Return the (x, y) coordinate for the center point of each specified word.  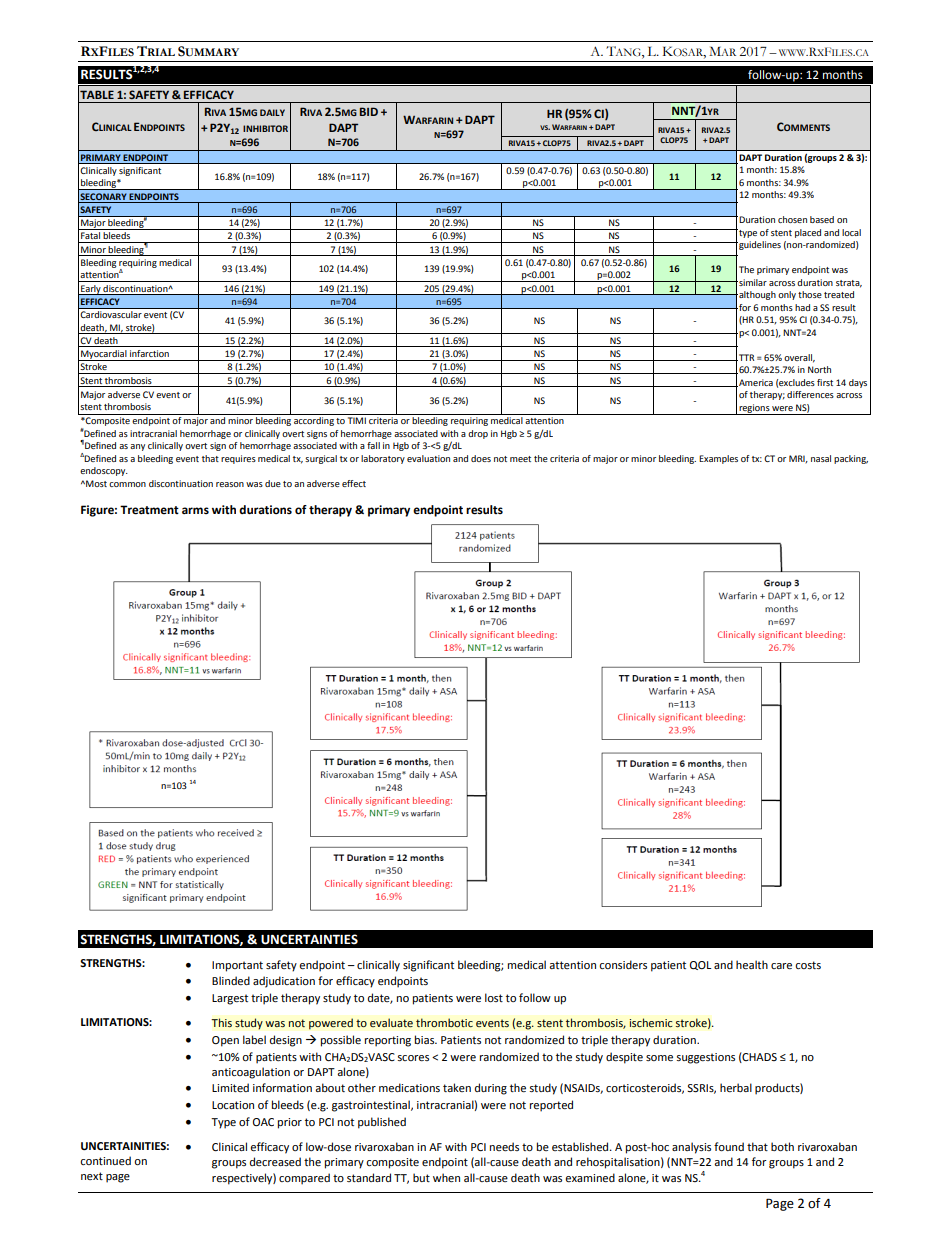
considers (623, 964)
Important (237, 966)
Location (233, 1105)
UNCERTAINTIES (309, 939)
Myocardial (104, 355)
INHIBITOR (265, 128)
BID (369, 111)
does (481, 458)
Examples (718, 459)
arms (195, 510)
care (781, 966)
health (752, 964)
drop (478, 434)
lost (494, 997)
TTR (745, 357)
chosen (792, 219)
